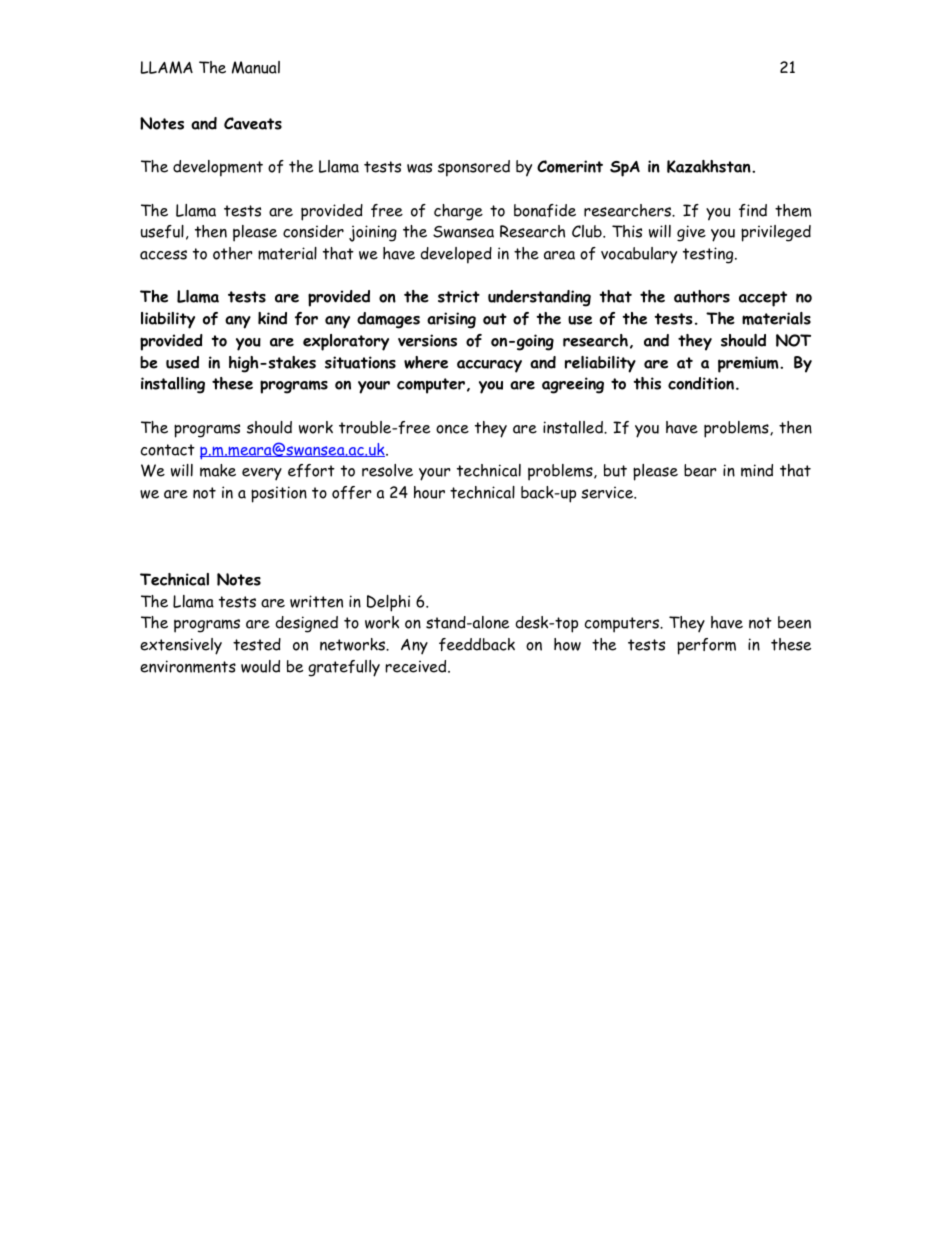 This screenshot has width=952, height=1233. I want to click on bear, so click(700, 470).
